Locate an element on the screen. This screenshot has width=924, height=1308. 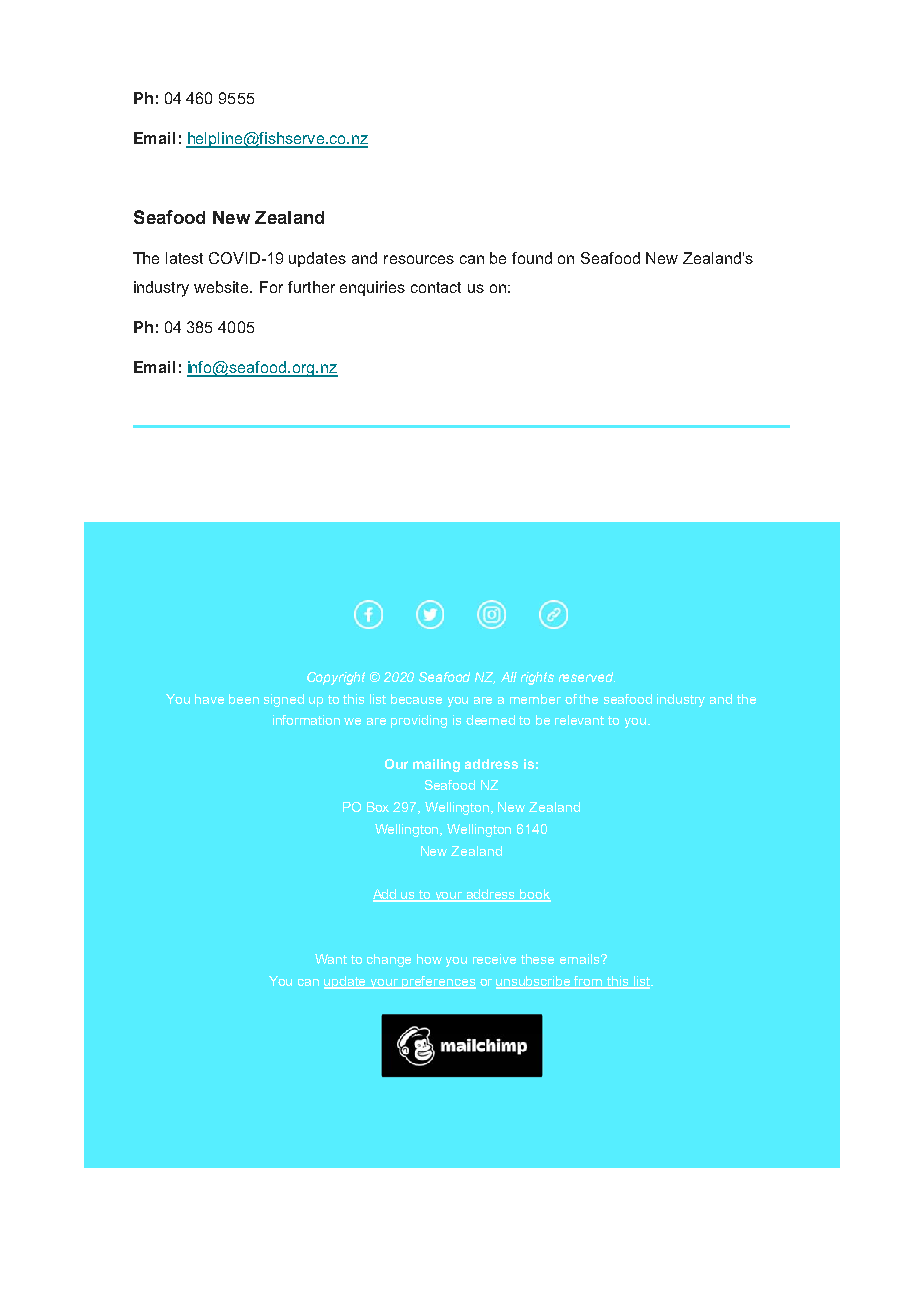
found is located at coordinates (532, 258).
